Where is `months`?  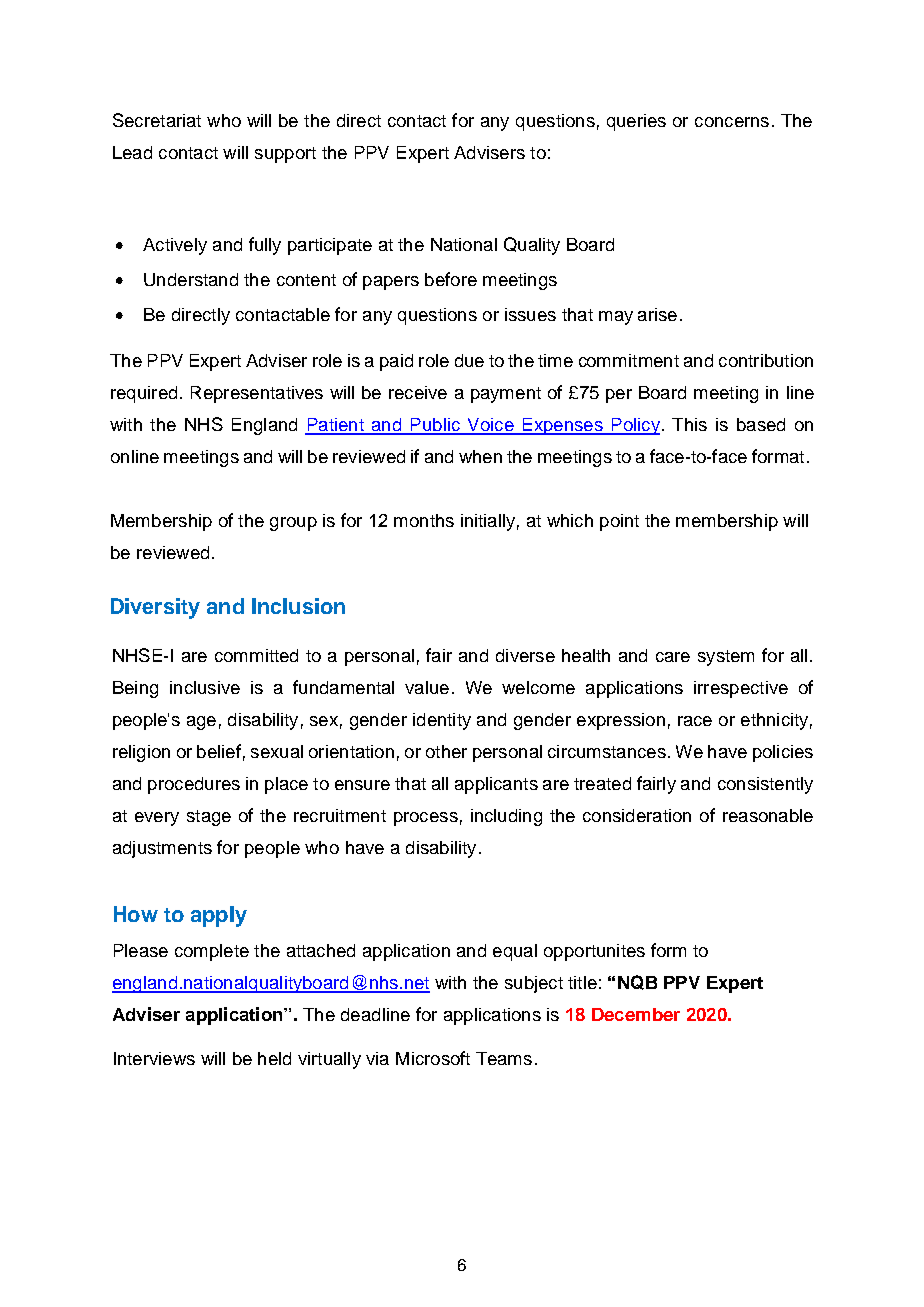 months is located at coordinates (424, 520).
